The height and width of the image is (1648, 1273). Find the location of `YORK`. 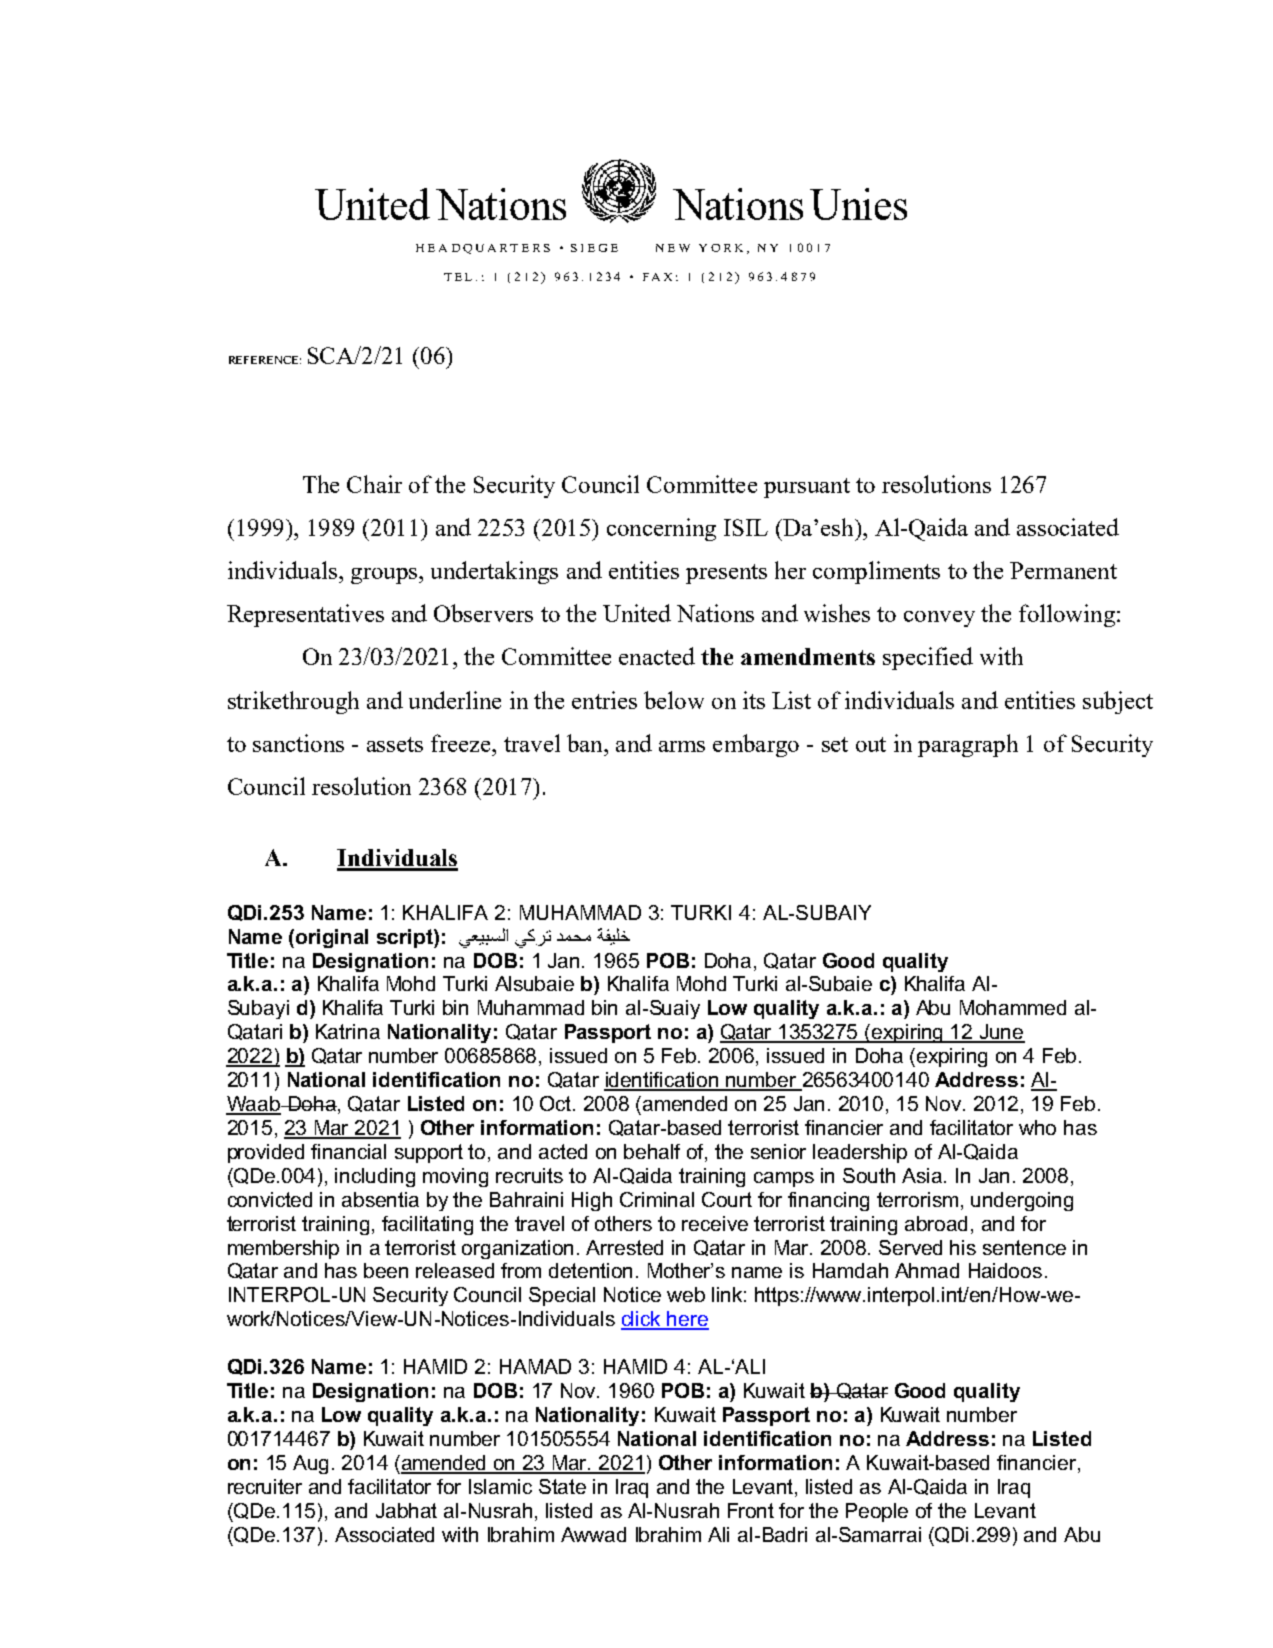

YORK is located at coordinates (721, 248).
